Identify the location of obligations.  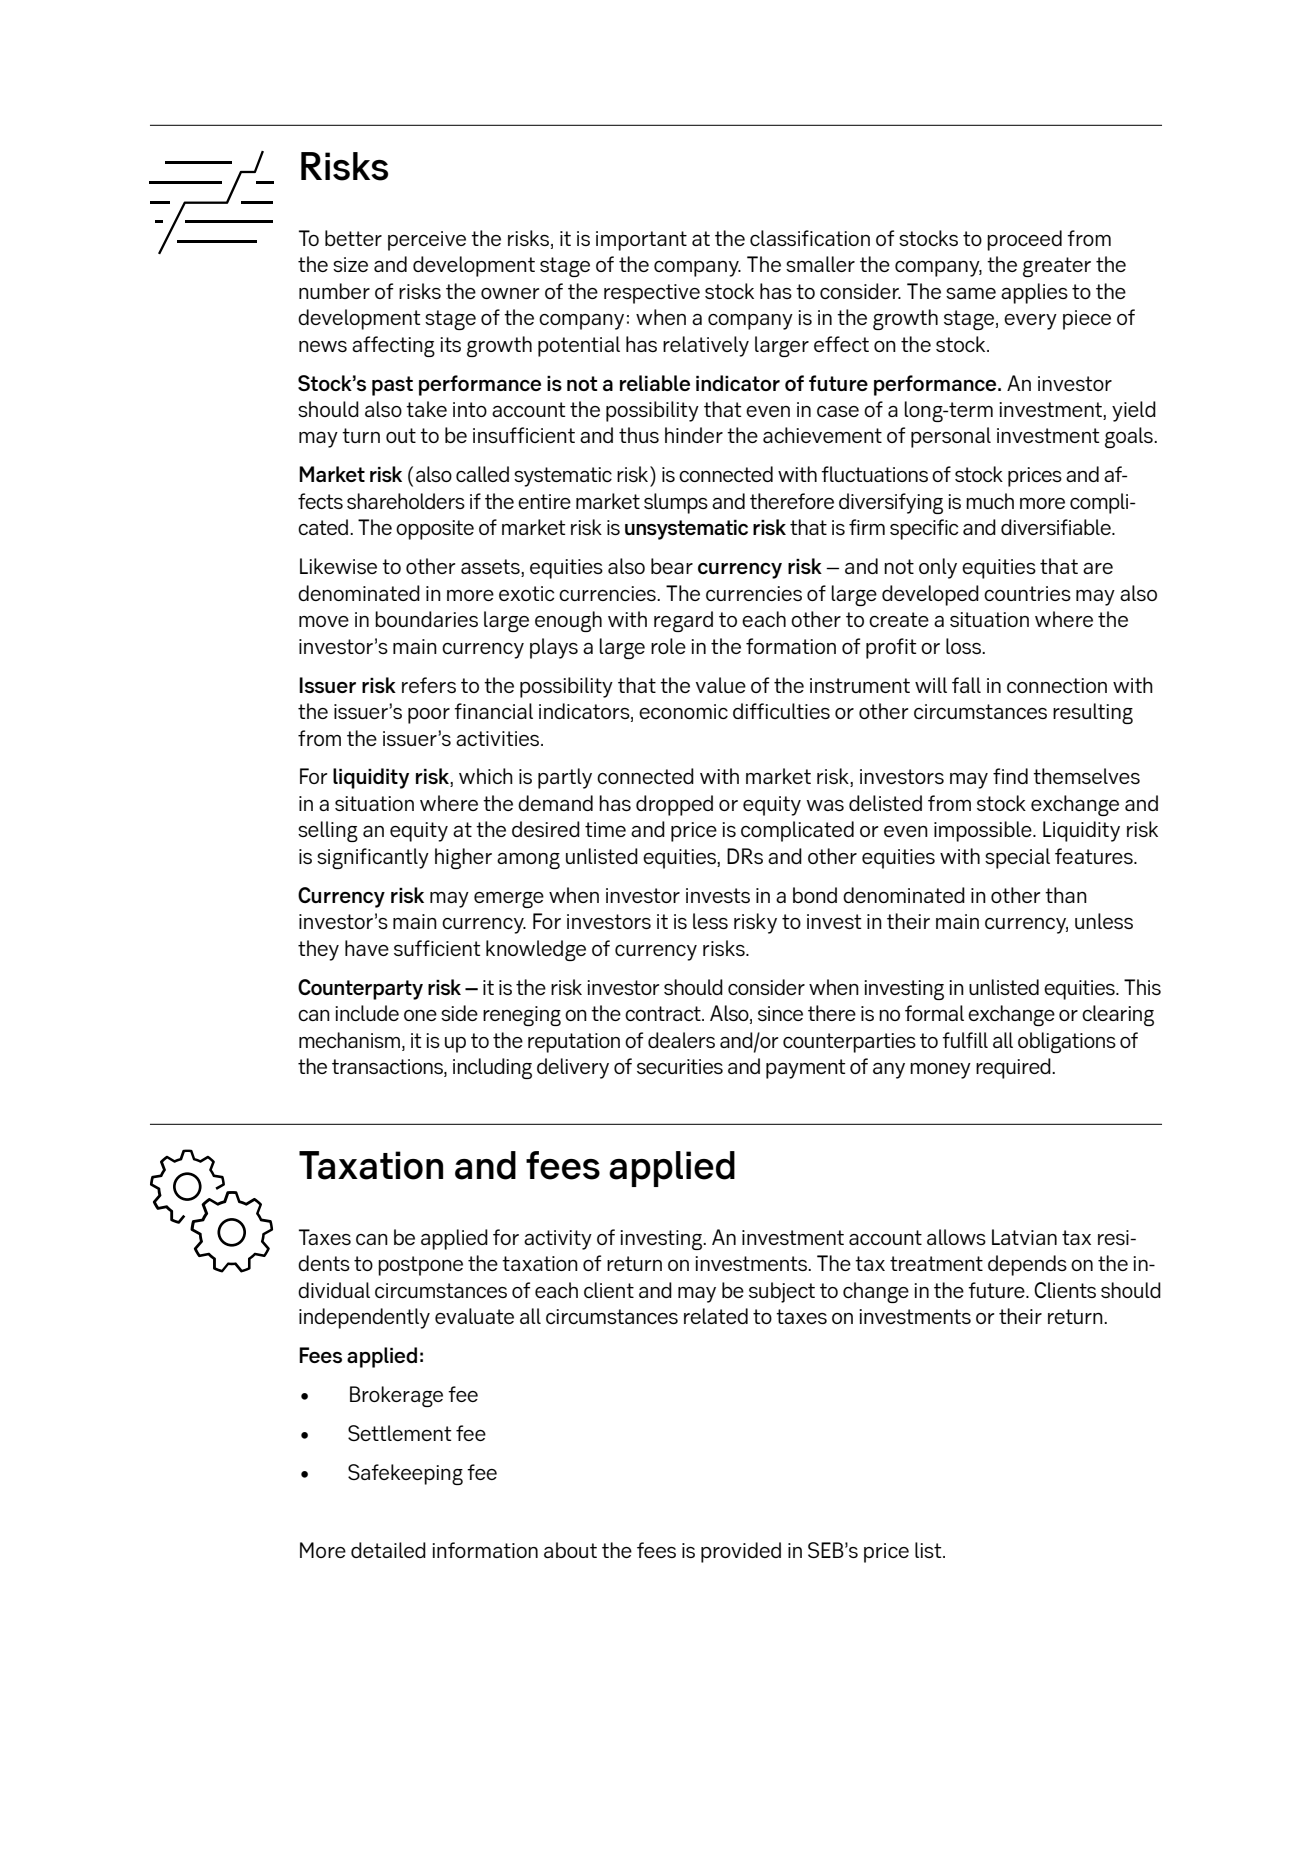
(1067, 1042).
